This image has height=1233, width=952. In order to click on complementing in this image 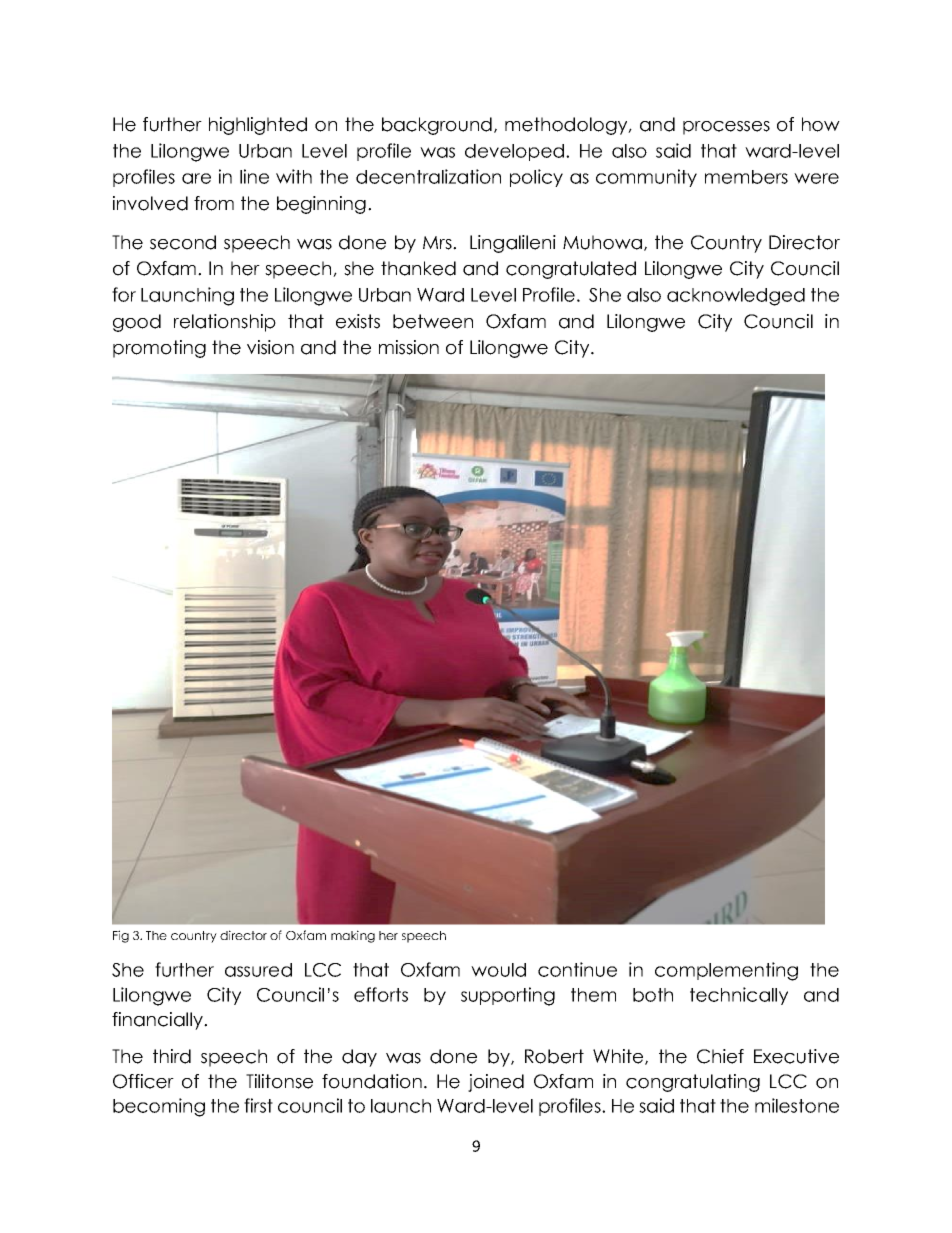, I will do `click(726, 971)`.
